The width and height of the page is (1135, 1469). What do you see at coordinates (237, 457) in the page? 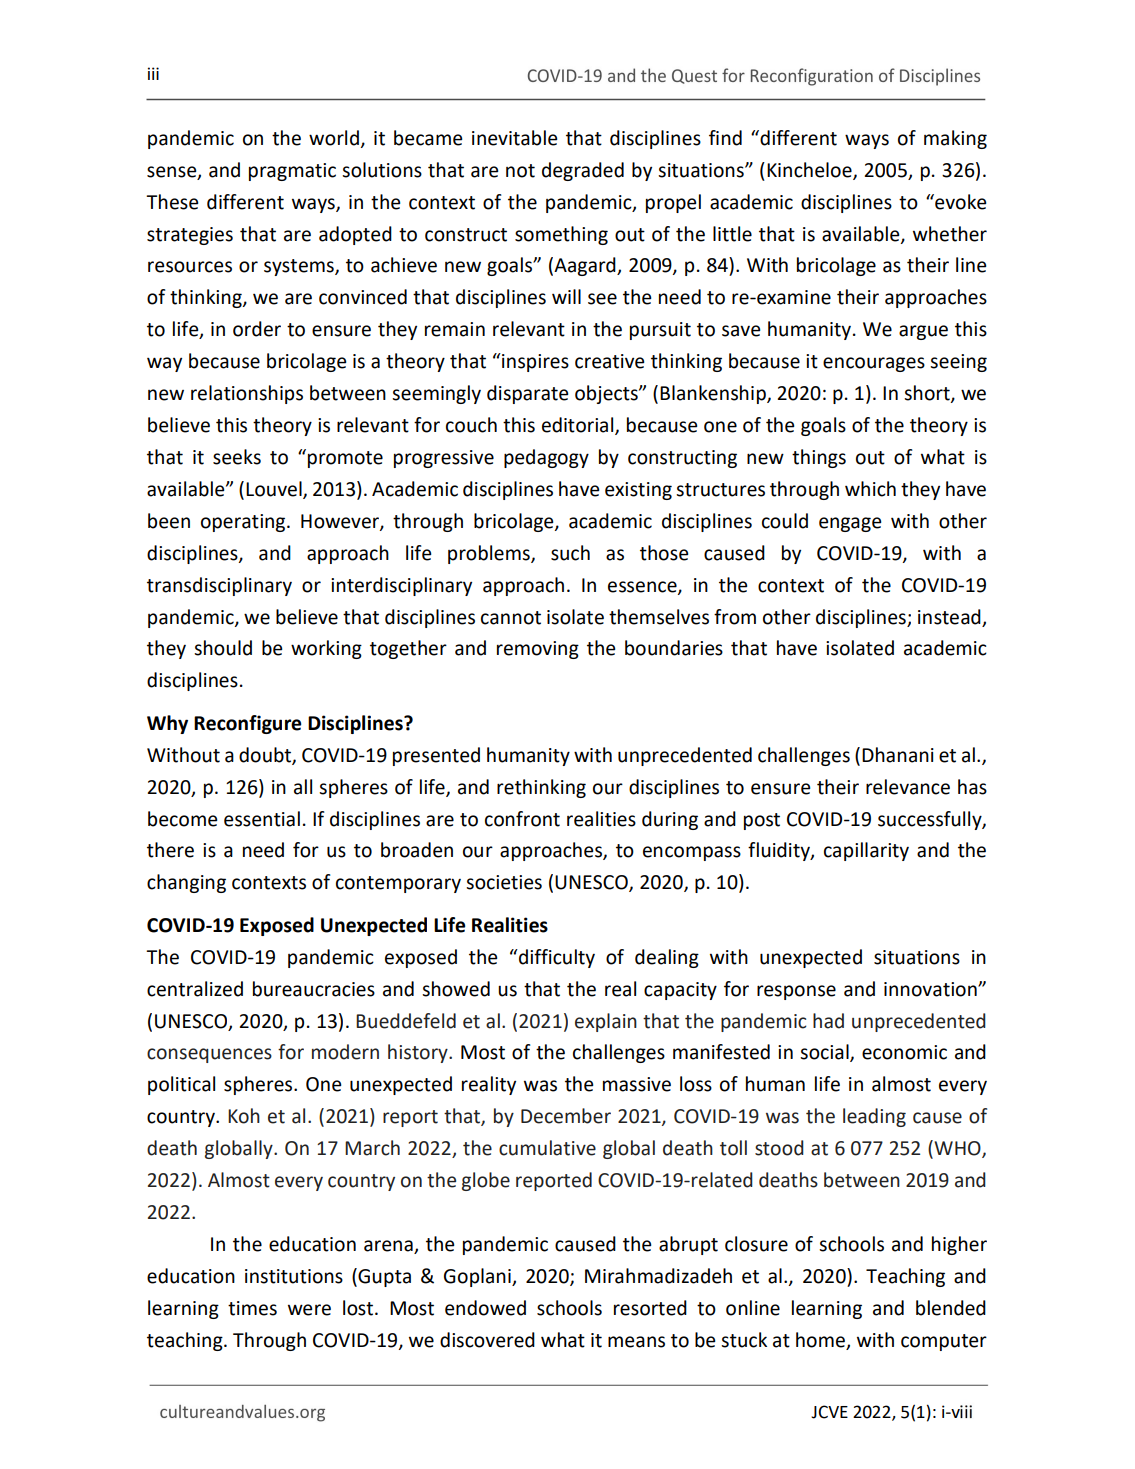
I see `seeks` at bounding box center [237, 457].
